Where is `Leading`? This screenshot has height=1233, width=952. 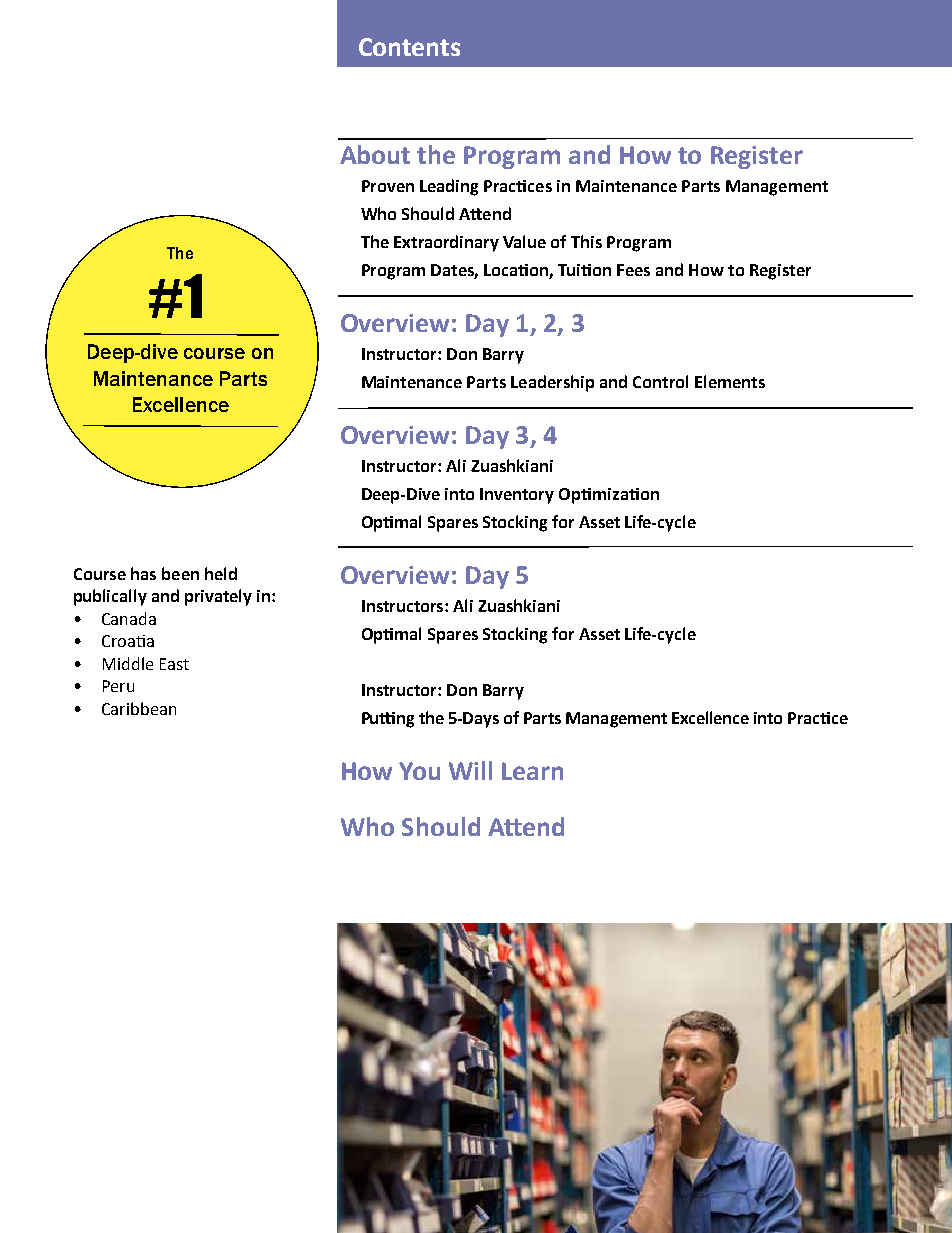
Leading is located at coordinates (449, 187).
